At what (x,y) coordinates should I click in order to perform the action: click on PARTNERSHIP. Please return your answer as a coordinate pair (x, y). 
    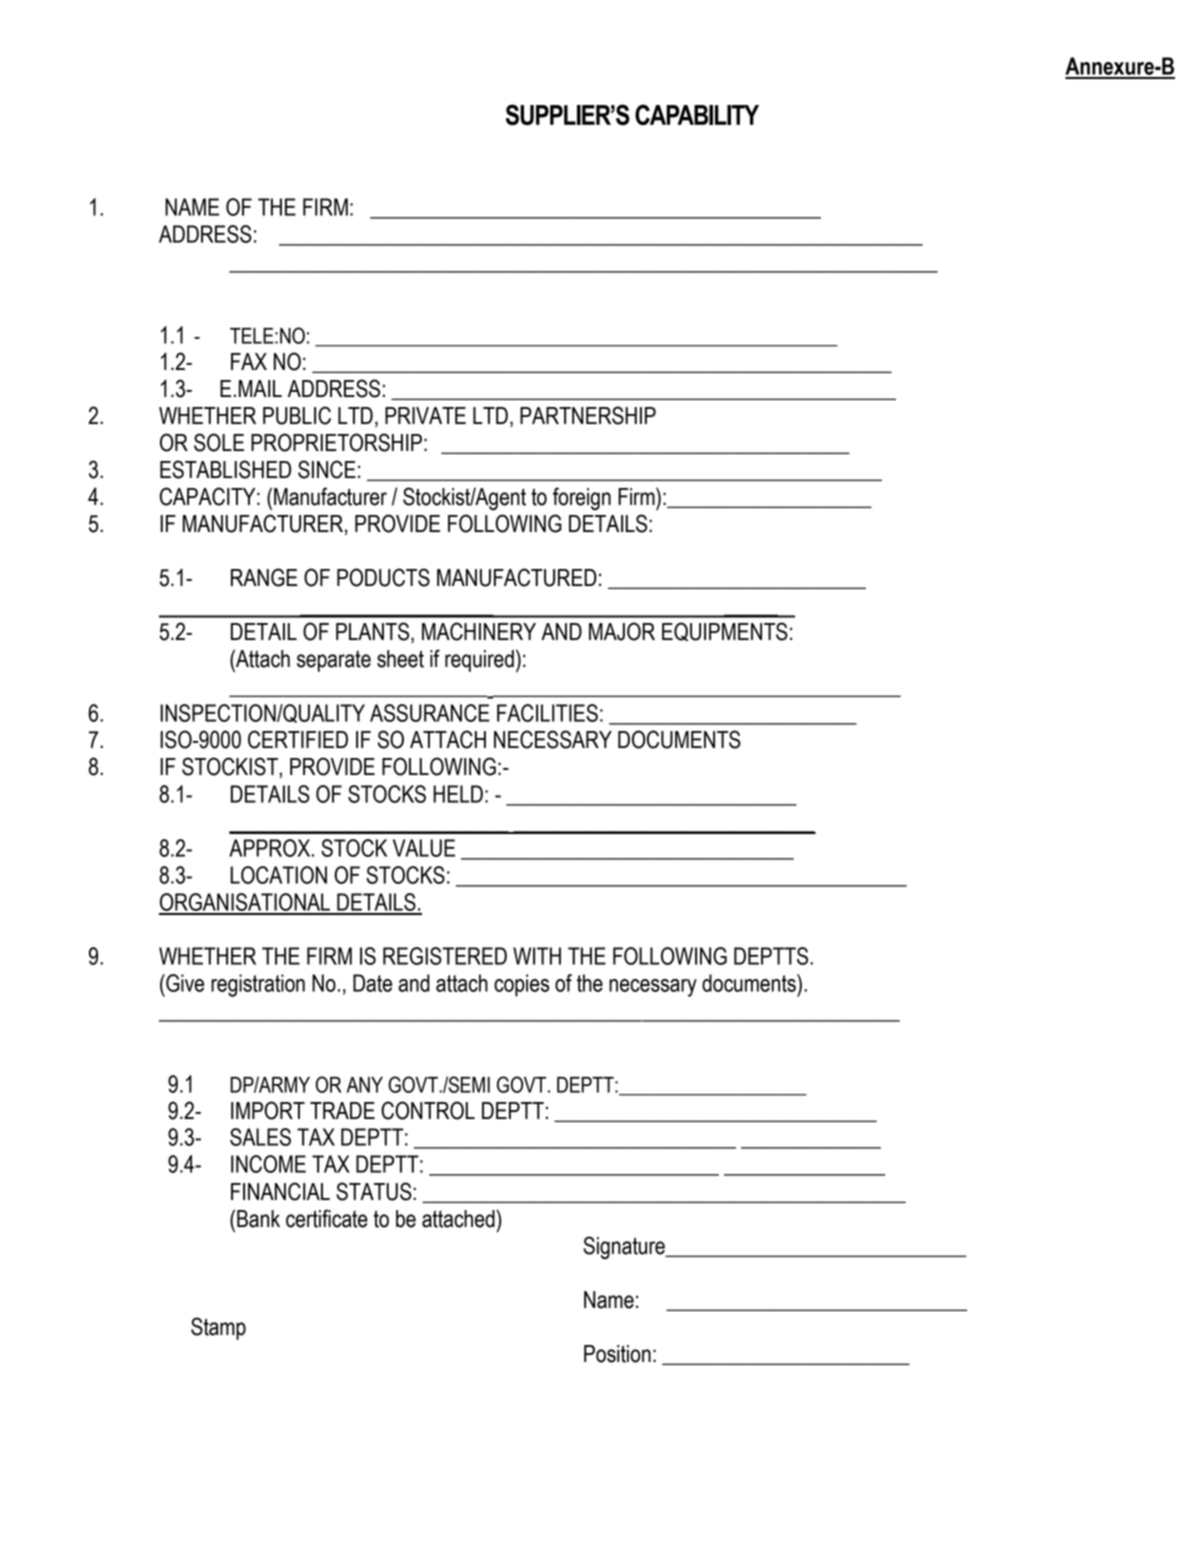
    Looking at the image, I should click on (588, 415).
